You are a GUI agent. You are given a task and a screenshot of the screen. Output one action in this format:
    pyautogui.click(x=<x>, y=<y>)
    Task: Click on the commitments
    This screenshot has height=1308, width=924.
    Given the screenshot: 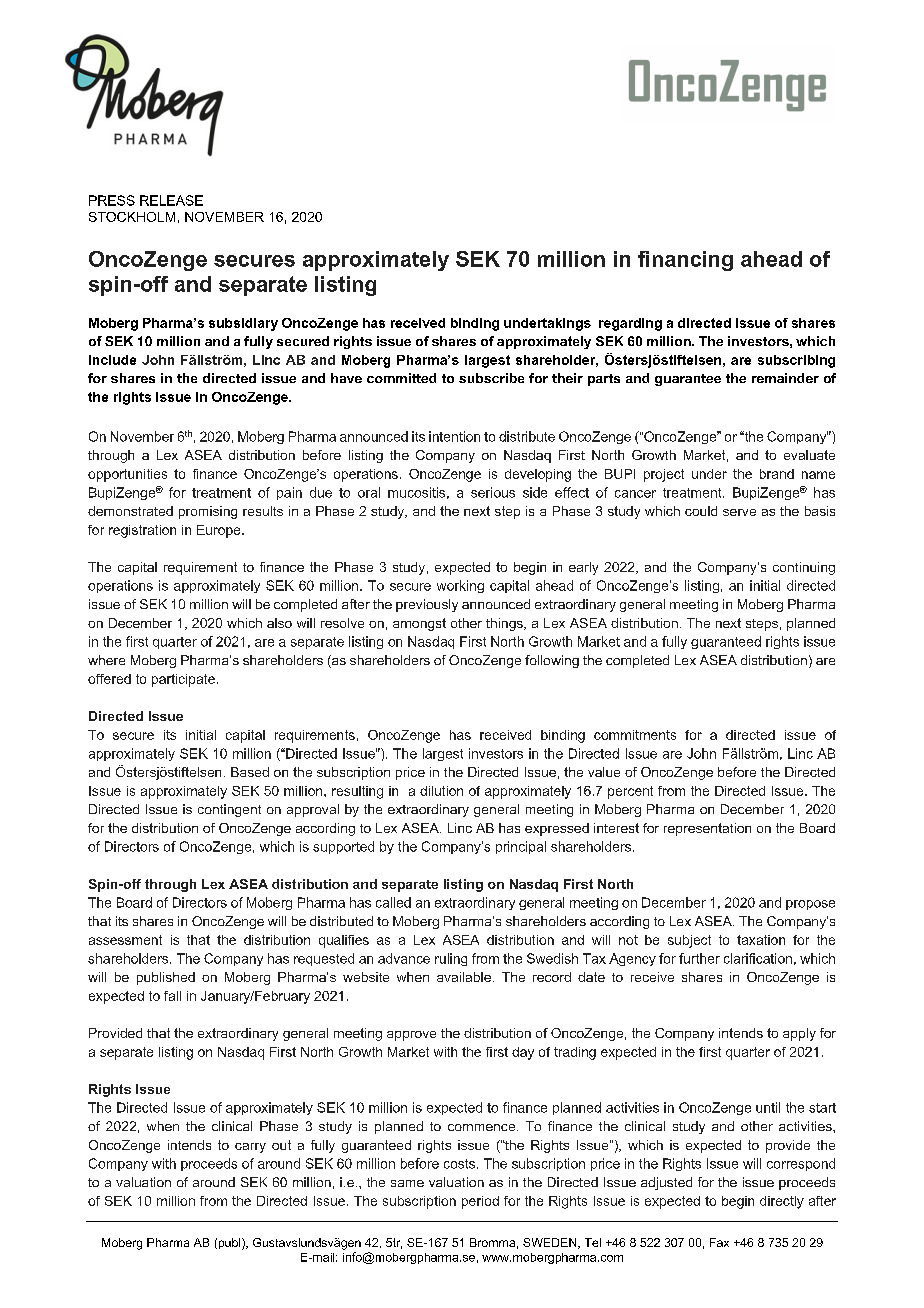 What is the action you would take?
    pyautogui.click(x=635, y=735)
